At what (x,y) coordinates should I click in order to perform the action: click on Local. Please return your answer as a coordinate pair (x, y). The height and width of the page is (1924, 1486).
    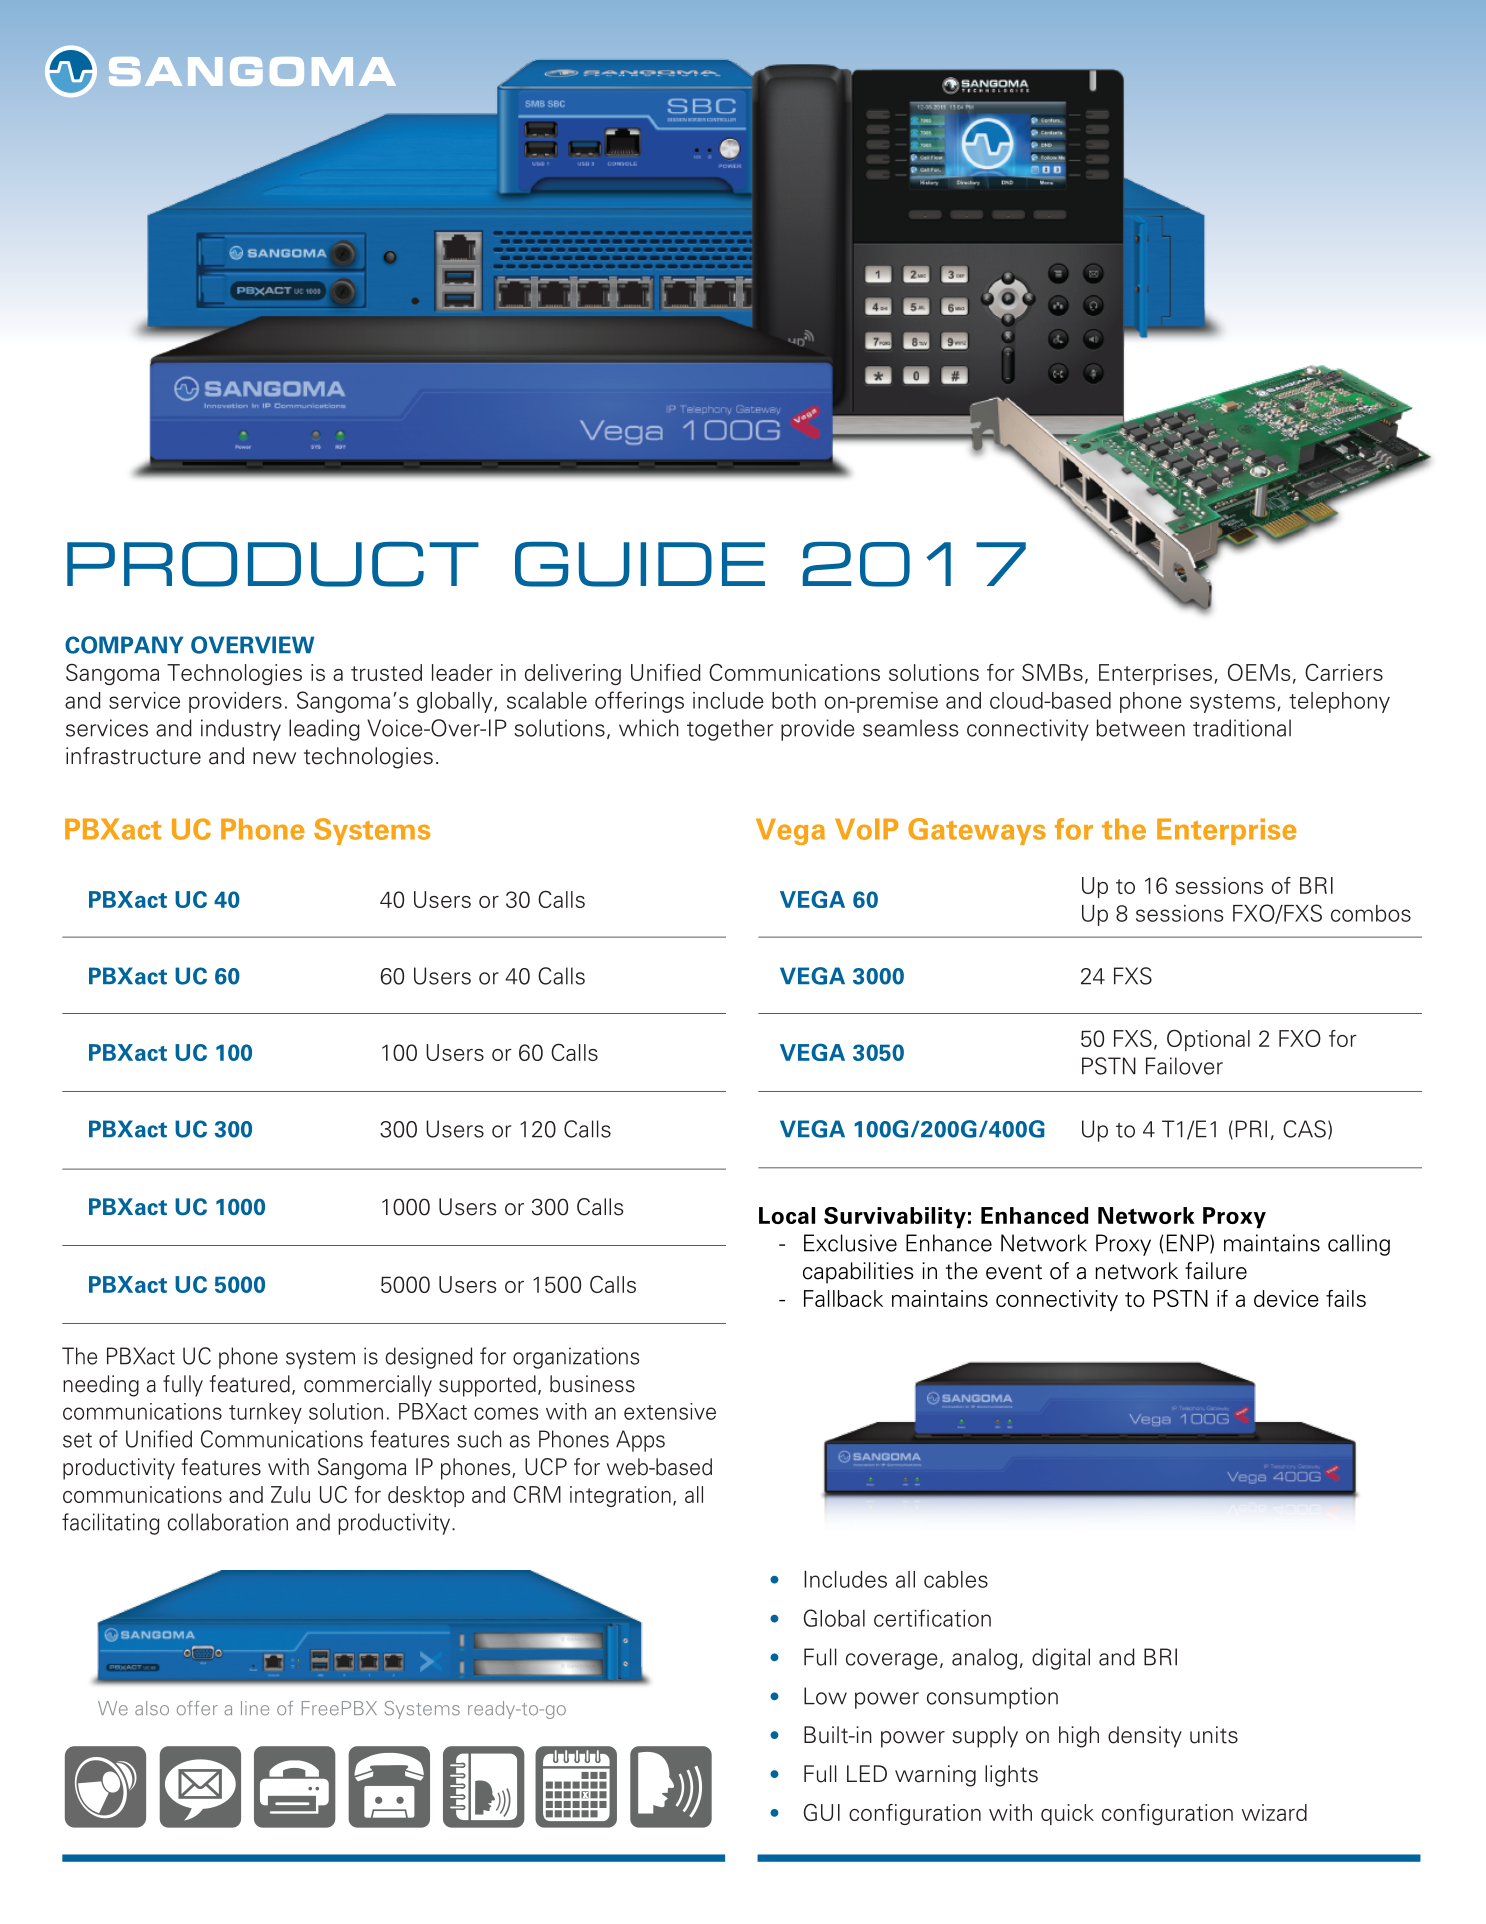
    Looking at the image, I should click on (787, 1215).
